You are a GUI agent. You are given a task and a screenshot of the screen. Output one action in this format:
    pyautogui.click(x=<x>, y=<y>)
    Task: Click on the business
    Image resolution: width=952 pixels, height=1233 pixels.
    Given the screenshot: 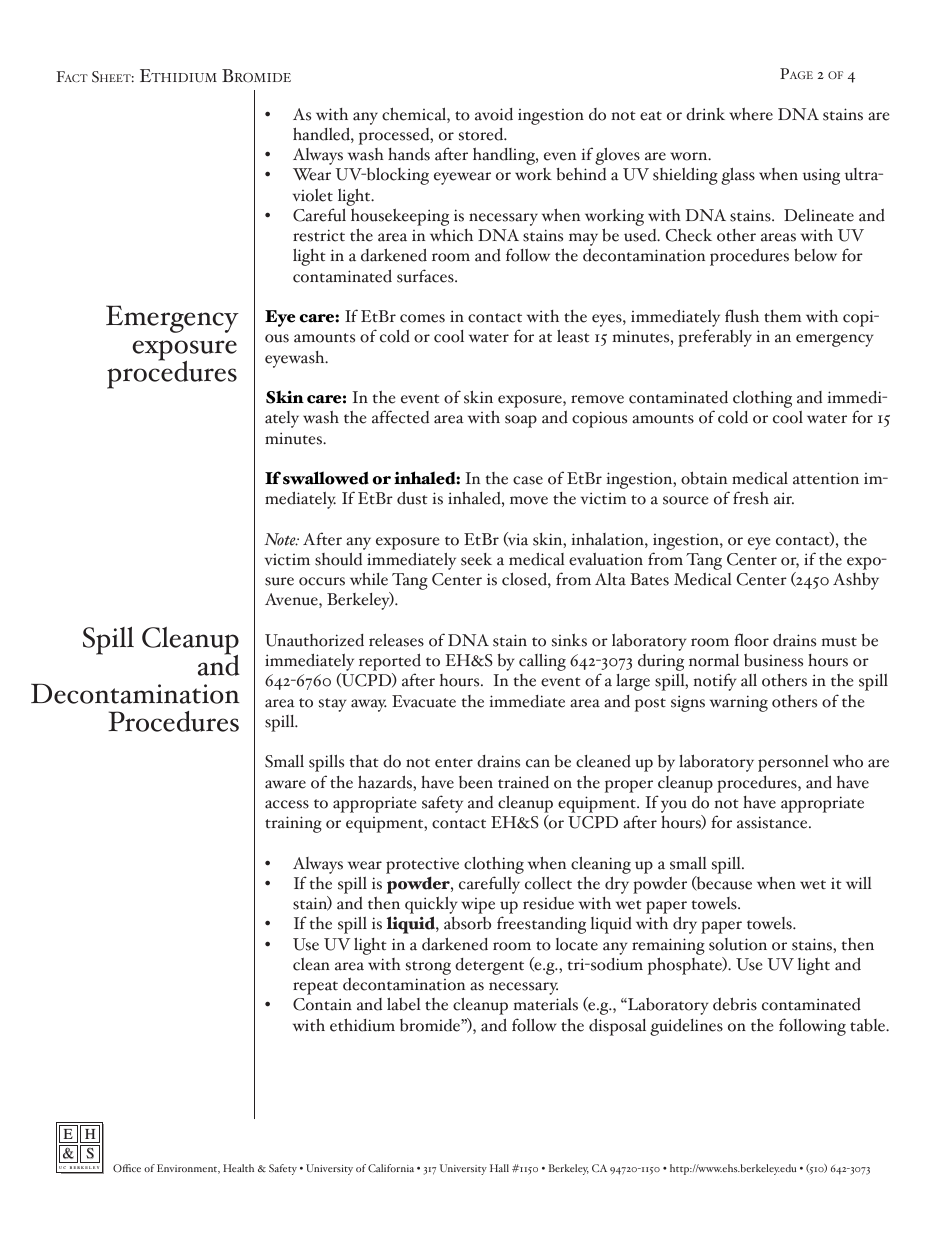 What is the action you would take?
    pyautogui.click(x=773, y=660)
